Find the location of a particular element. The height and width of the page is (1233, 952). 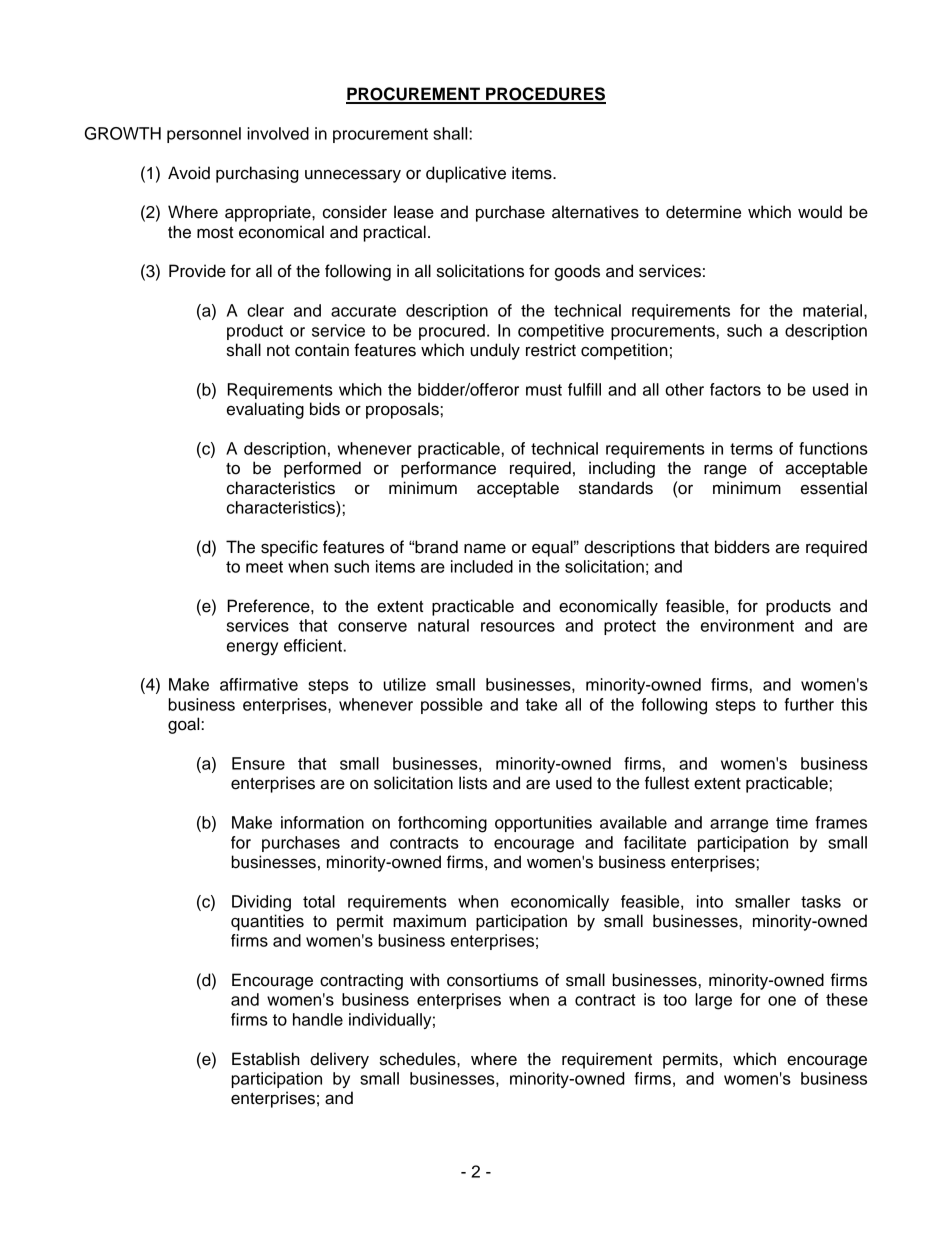

would is located at coordinates (820, 212).
